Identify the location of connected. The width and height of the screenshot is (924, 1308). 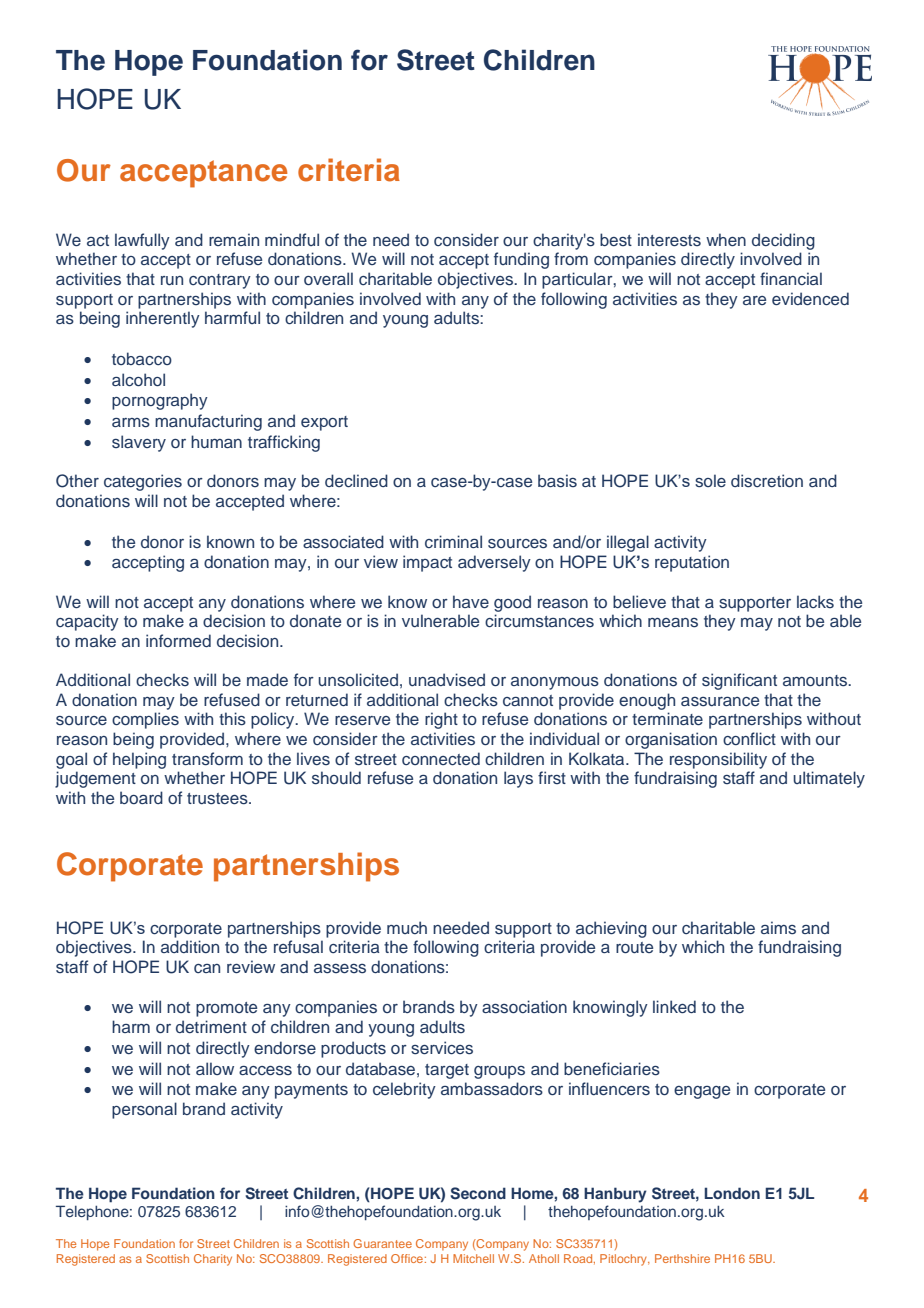
(441, 759).
